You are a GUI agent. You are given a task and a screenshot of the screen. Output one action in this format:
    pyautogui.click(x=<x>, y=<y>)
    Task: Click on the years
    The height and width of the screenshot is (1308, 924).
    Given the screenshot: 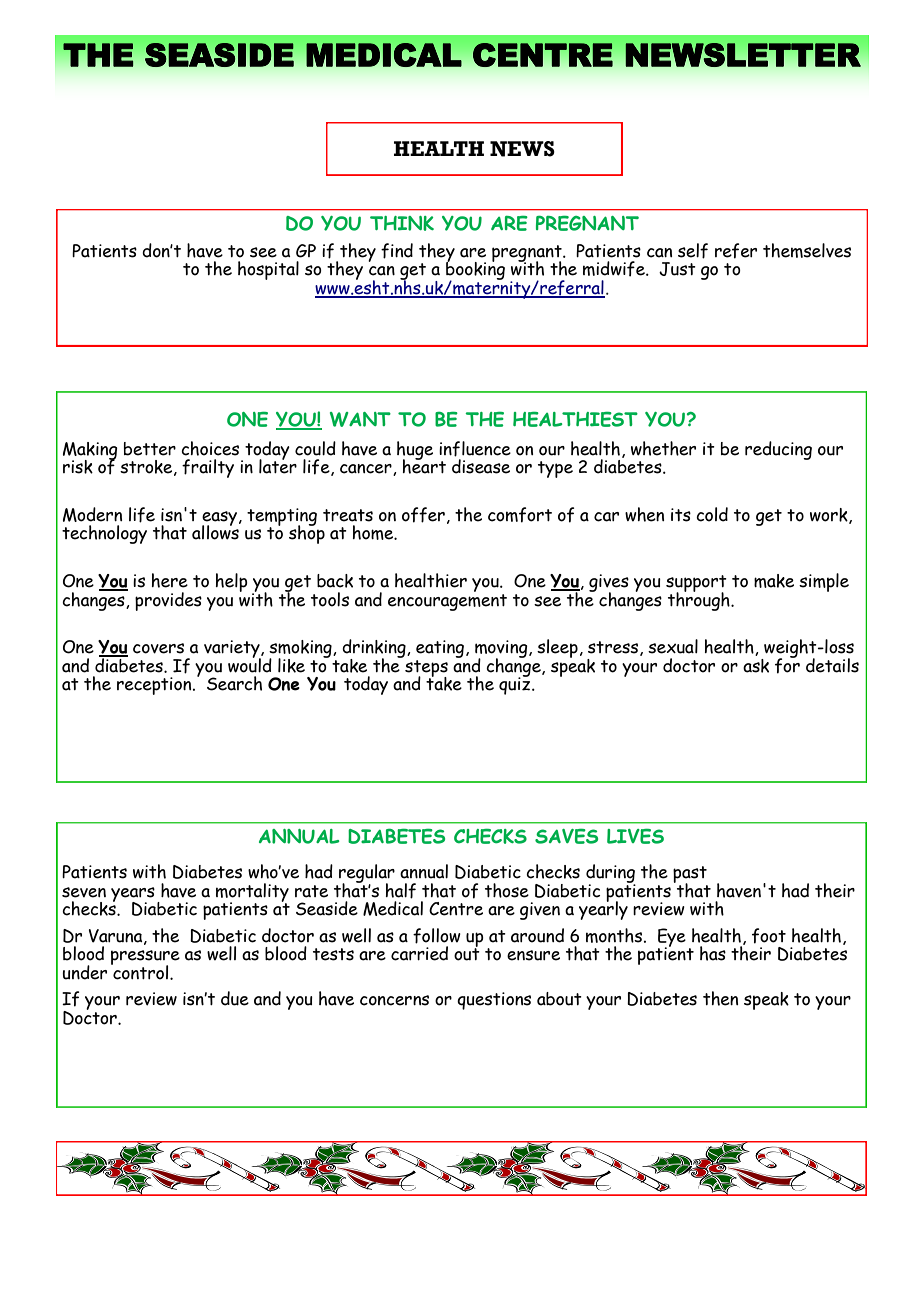 What is the action you would take?
    pyautogui.click(x=133, y=895)
